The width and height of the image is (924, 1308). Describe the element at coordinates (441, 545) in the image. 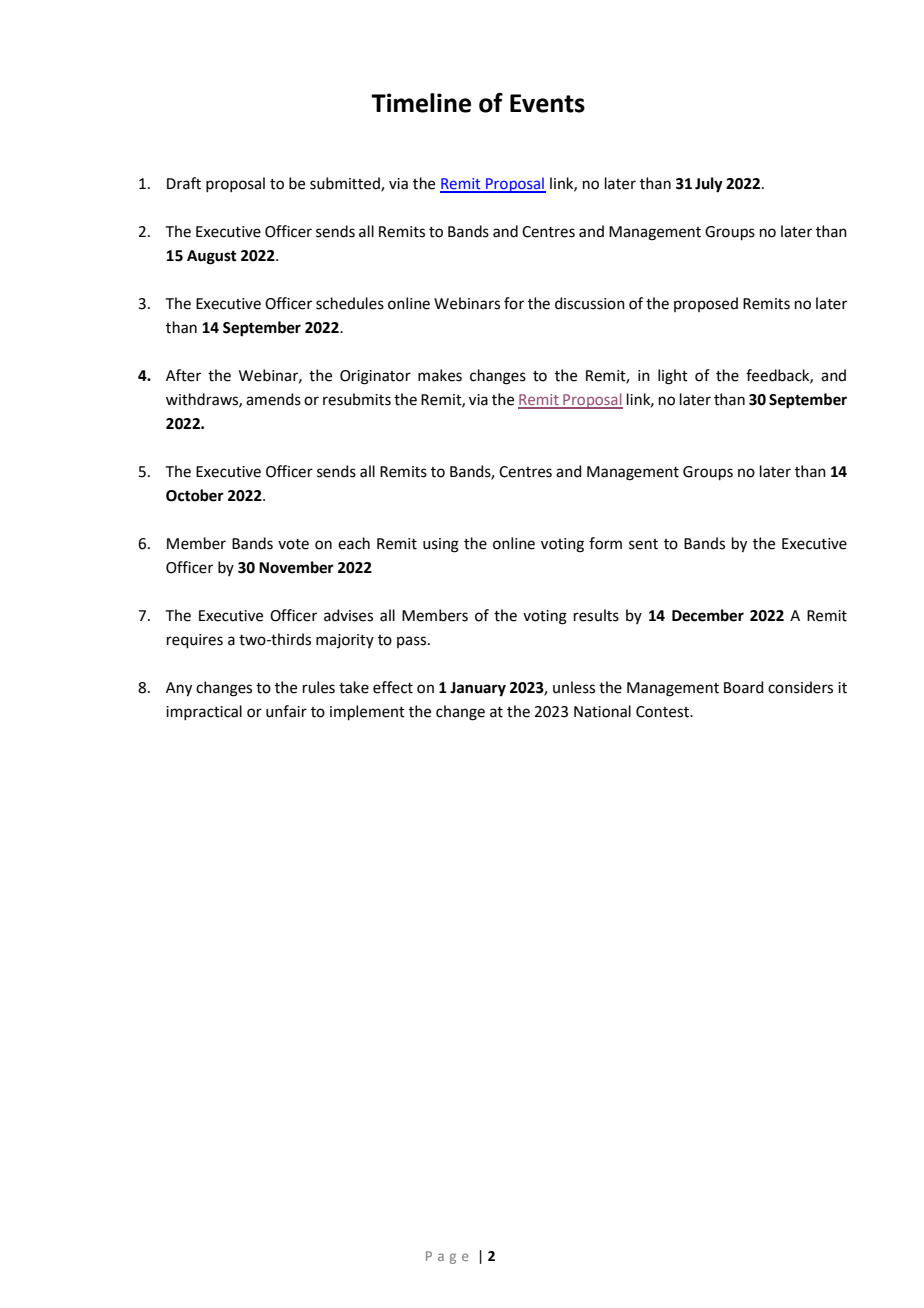

I see `using` at that location.
